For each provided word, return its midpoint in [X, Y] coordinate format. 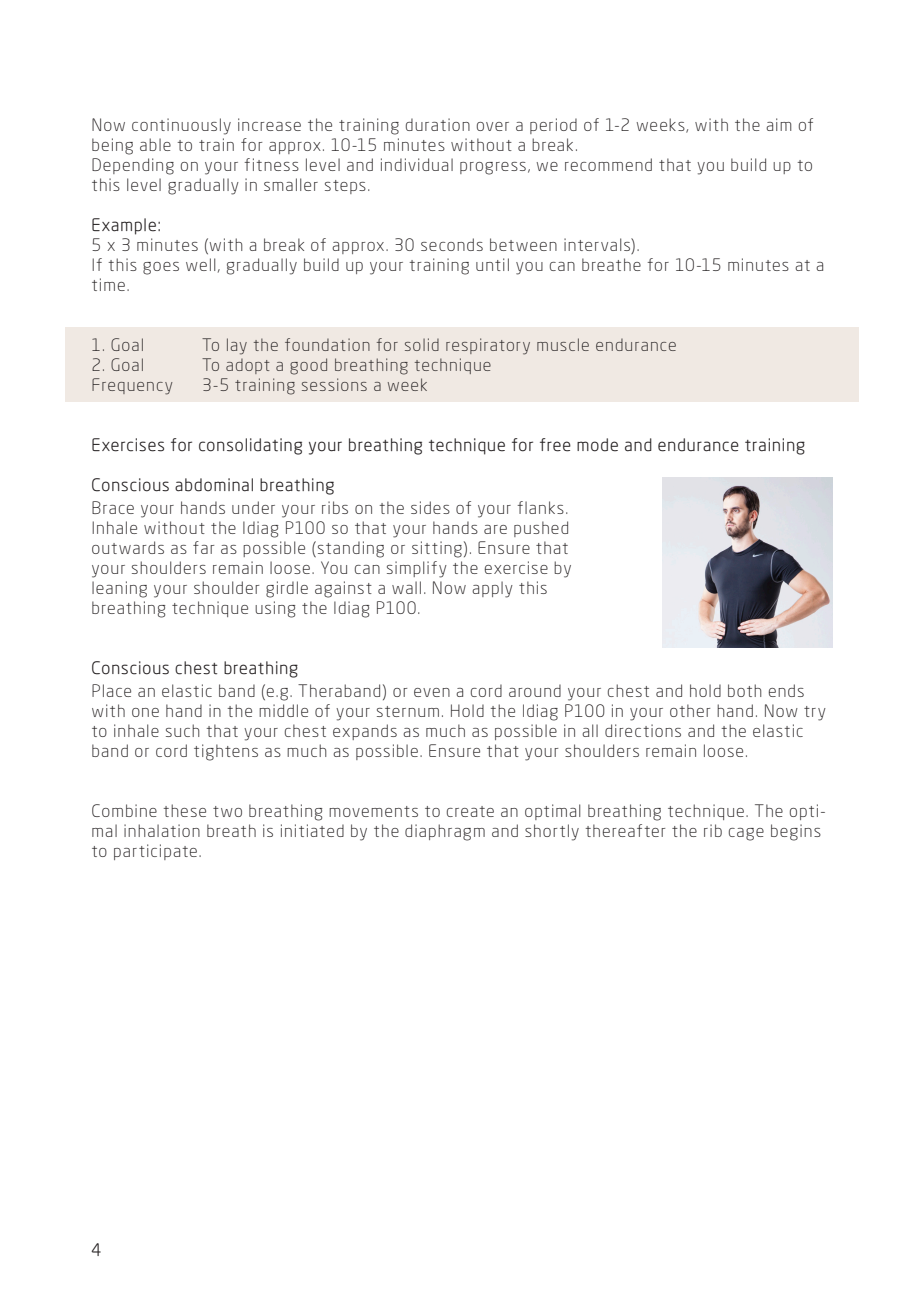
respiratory [488, 346]
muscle [563, 344]
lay [237, 346]
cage [746, 834]
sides [430, 507]
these [184, 810]
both [745, 690]
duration [438, 124]
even [432, 692]
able [155, 144]
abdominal [214, 485]
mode [597, 445]
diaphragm [445, 832]
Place [111, 690]
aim [779, 124]
